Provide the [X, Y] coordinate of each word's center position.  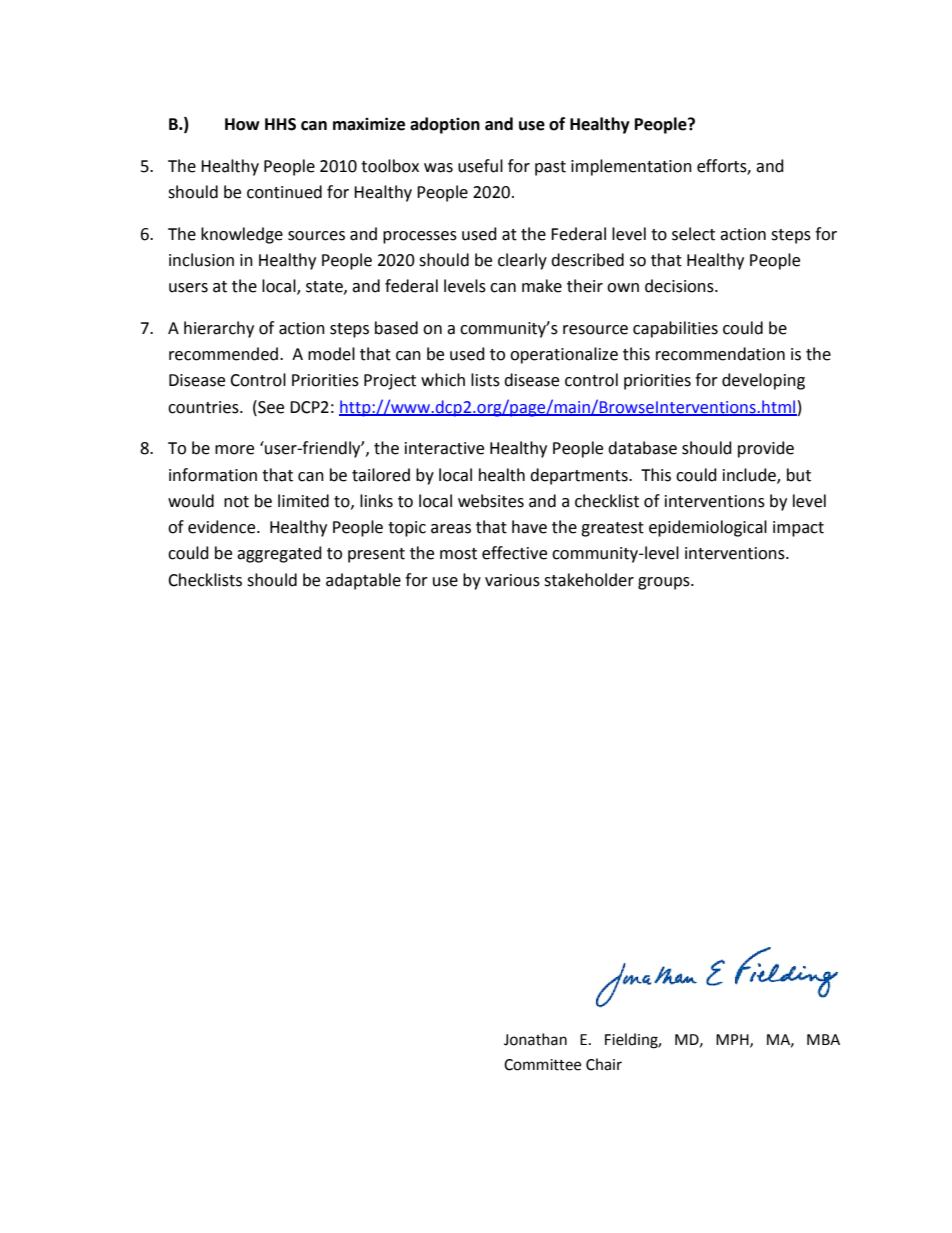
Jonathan [535, 1039]
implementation [631, 167]
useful [480, 166]
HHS [280, 124]
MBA [823, 1039]
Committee [542, 1065]
